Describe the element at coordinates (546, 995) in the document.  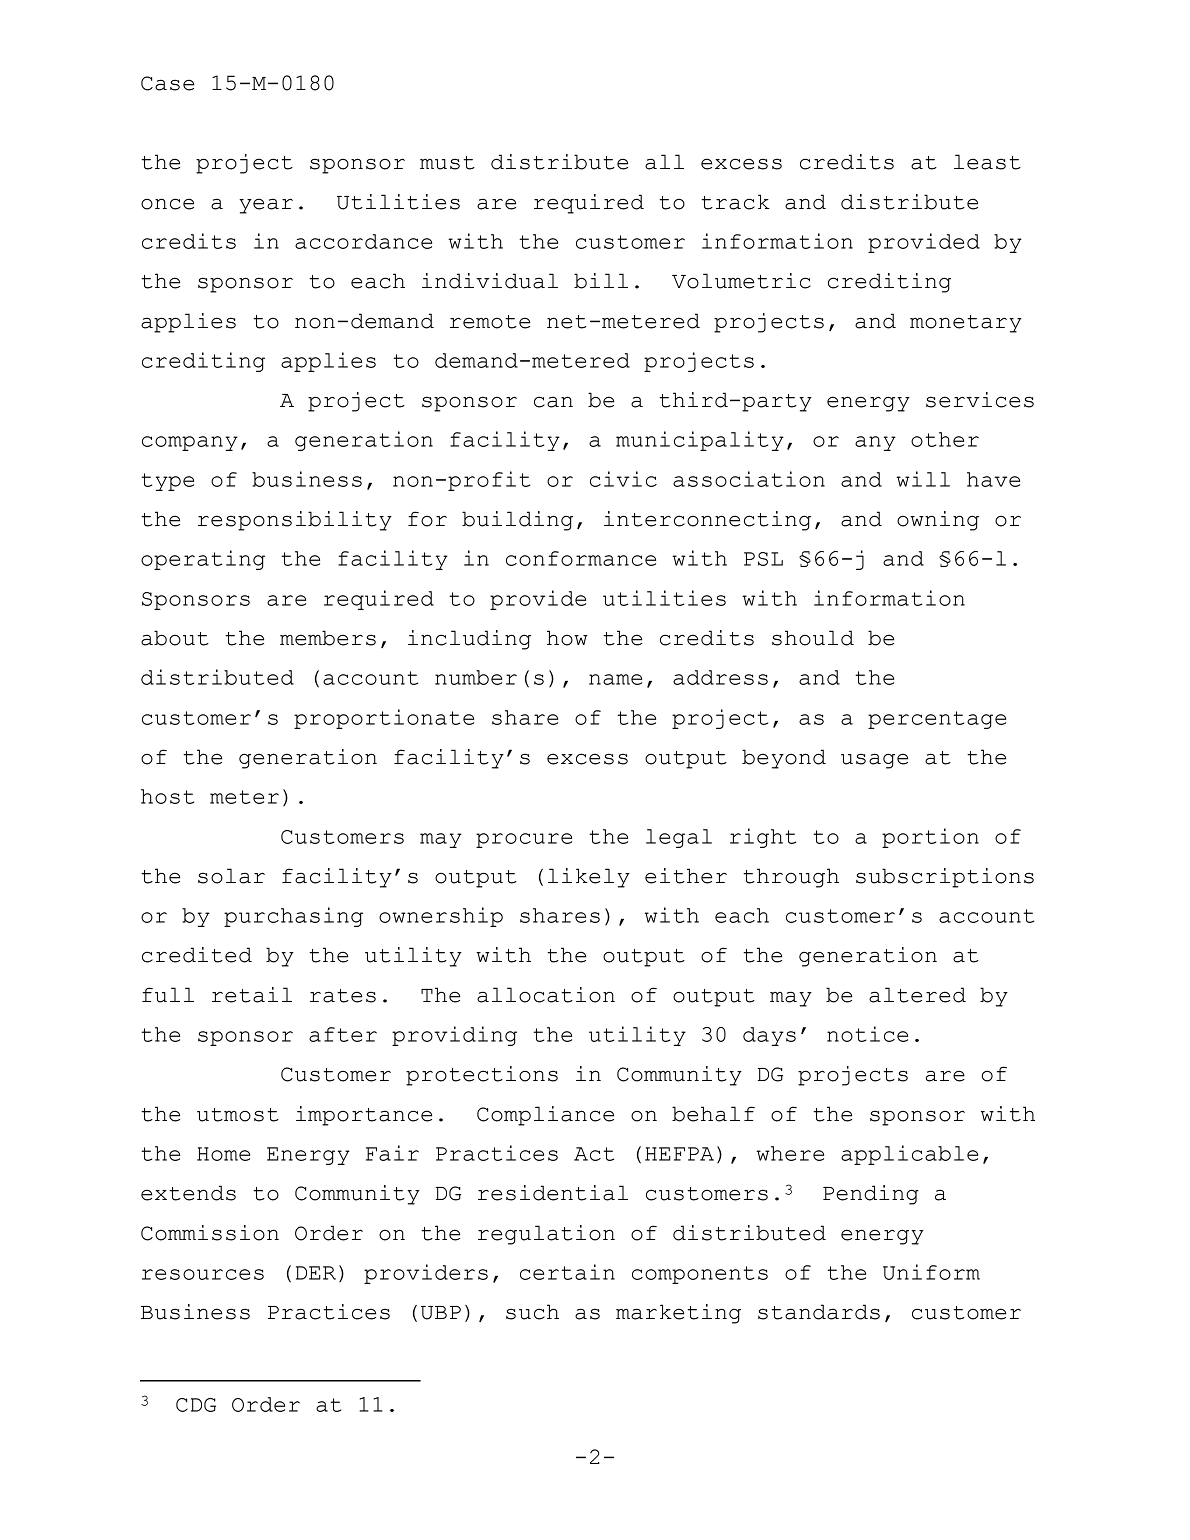
I see `allocation` at that location.
